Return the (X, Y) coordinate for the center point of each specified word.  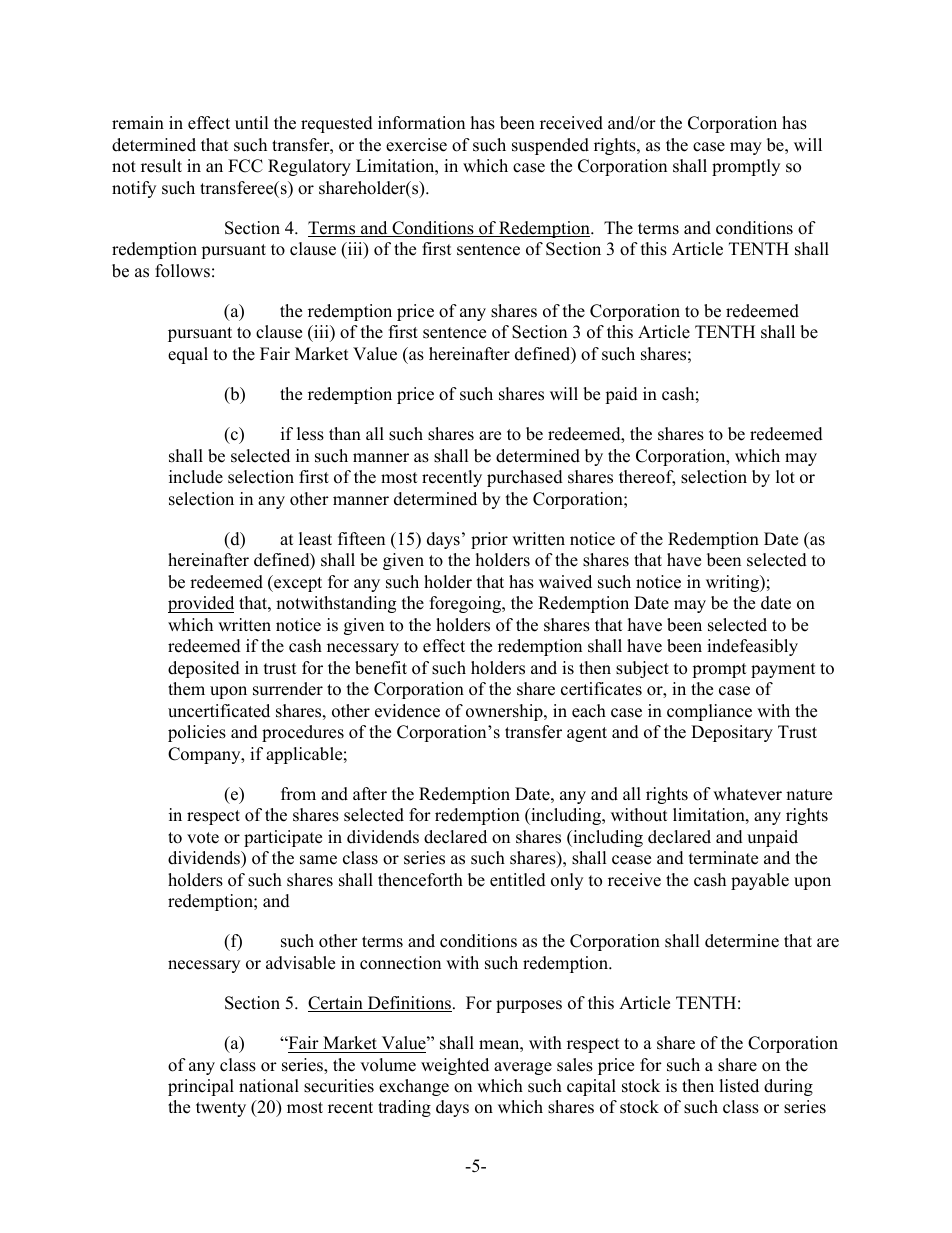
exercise (416, 145)
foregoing (467, 604)
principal (201, 1087)
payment (783, 670)
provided (201, 604)
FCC (245, 166)
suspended (550, 146)
